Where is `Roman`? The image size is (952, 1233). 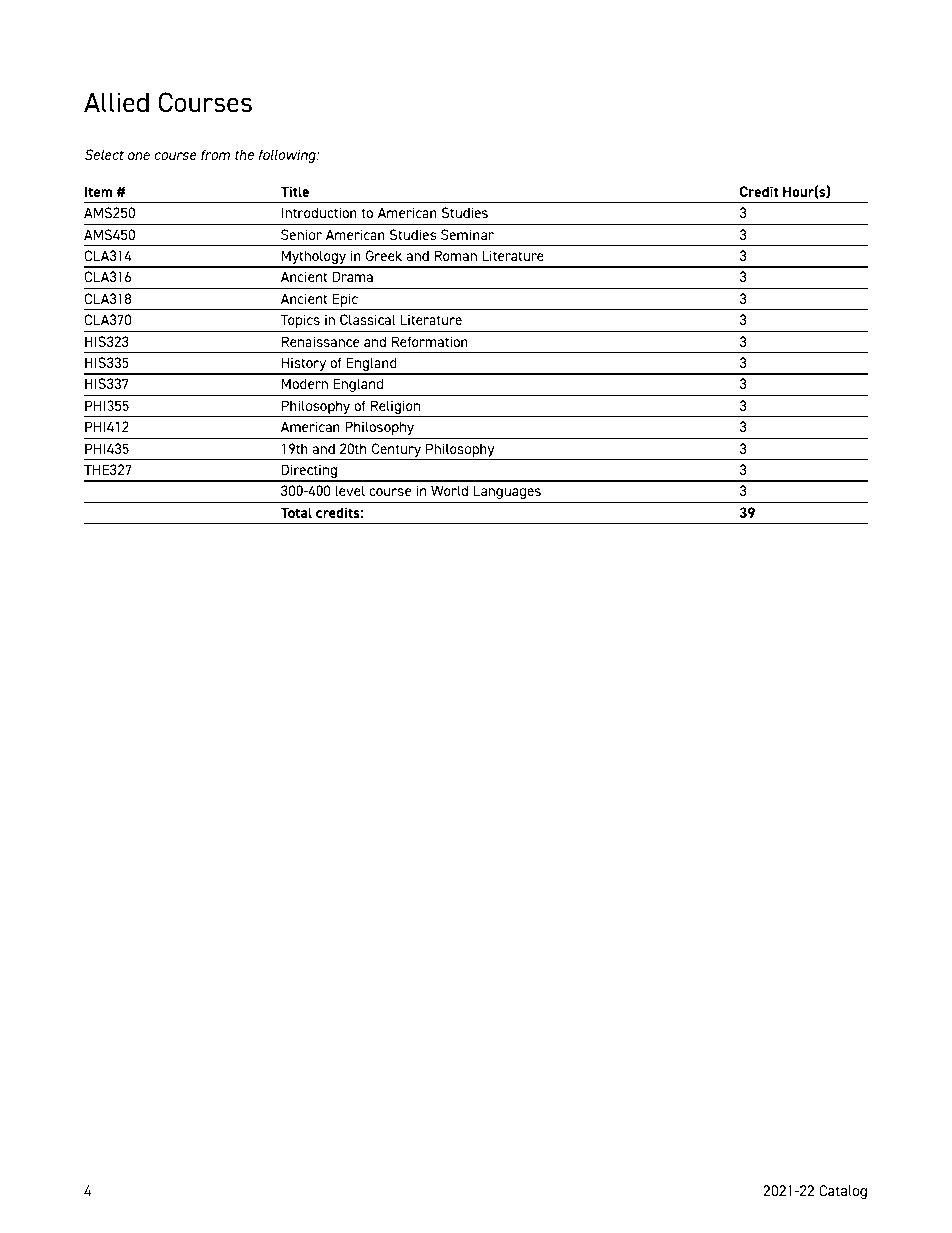 Roman is located at coordinates (455, 255).
